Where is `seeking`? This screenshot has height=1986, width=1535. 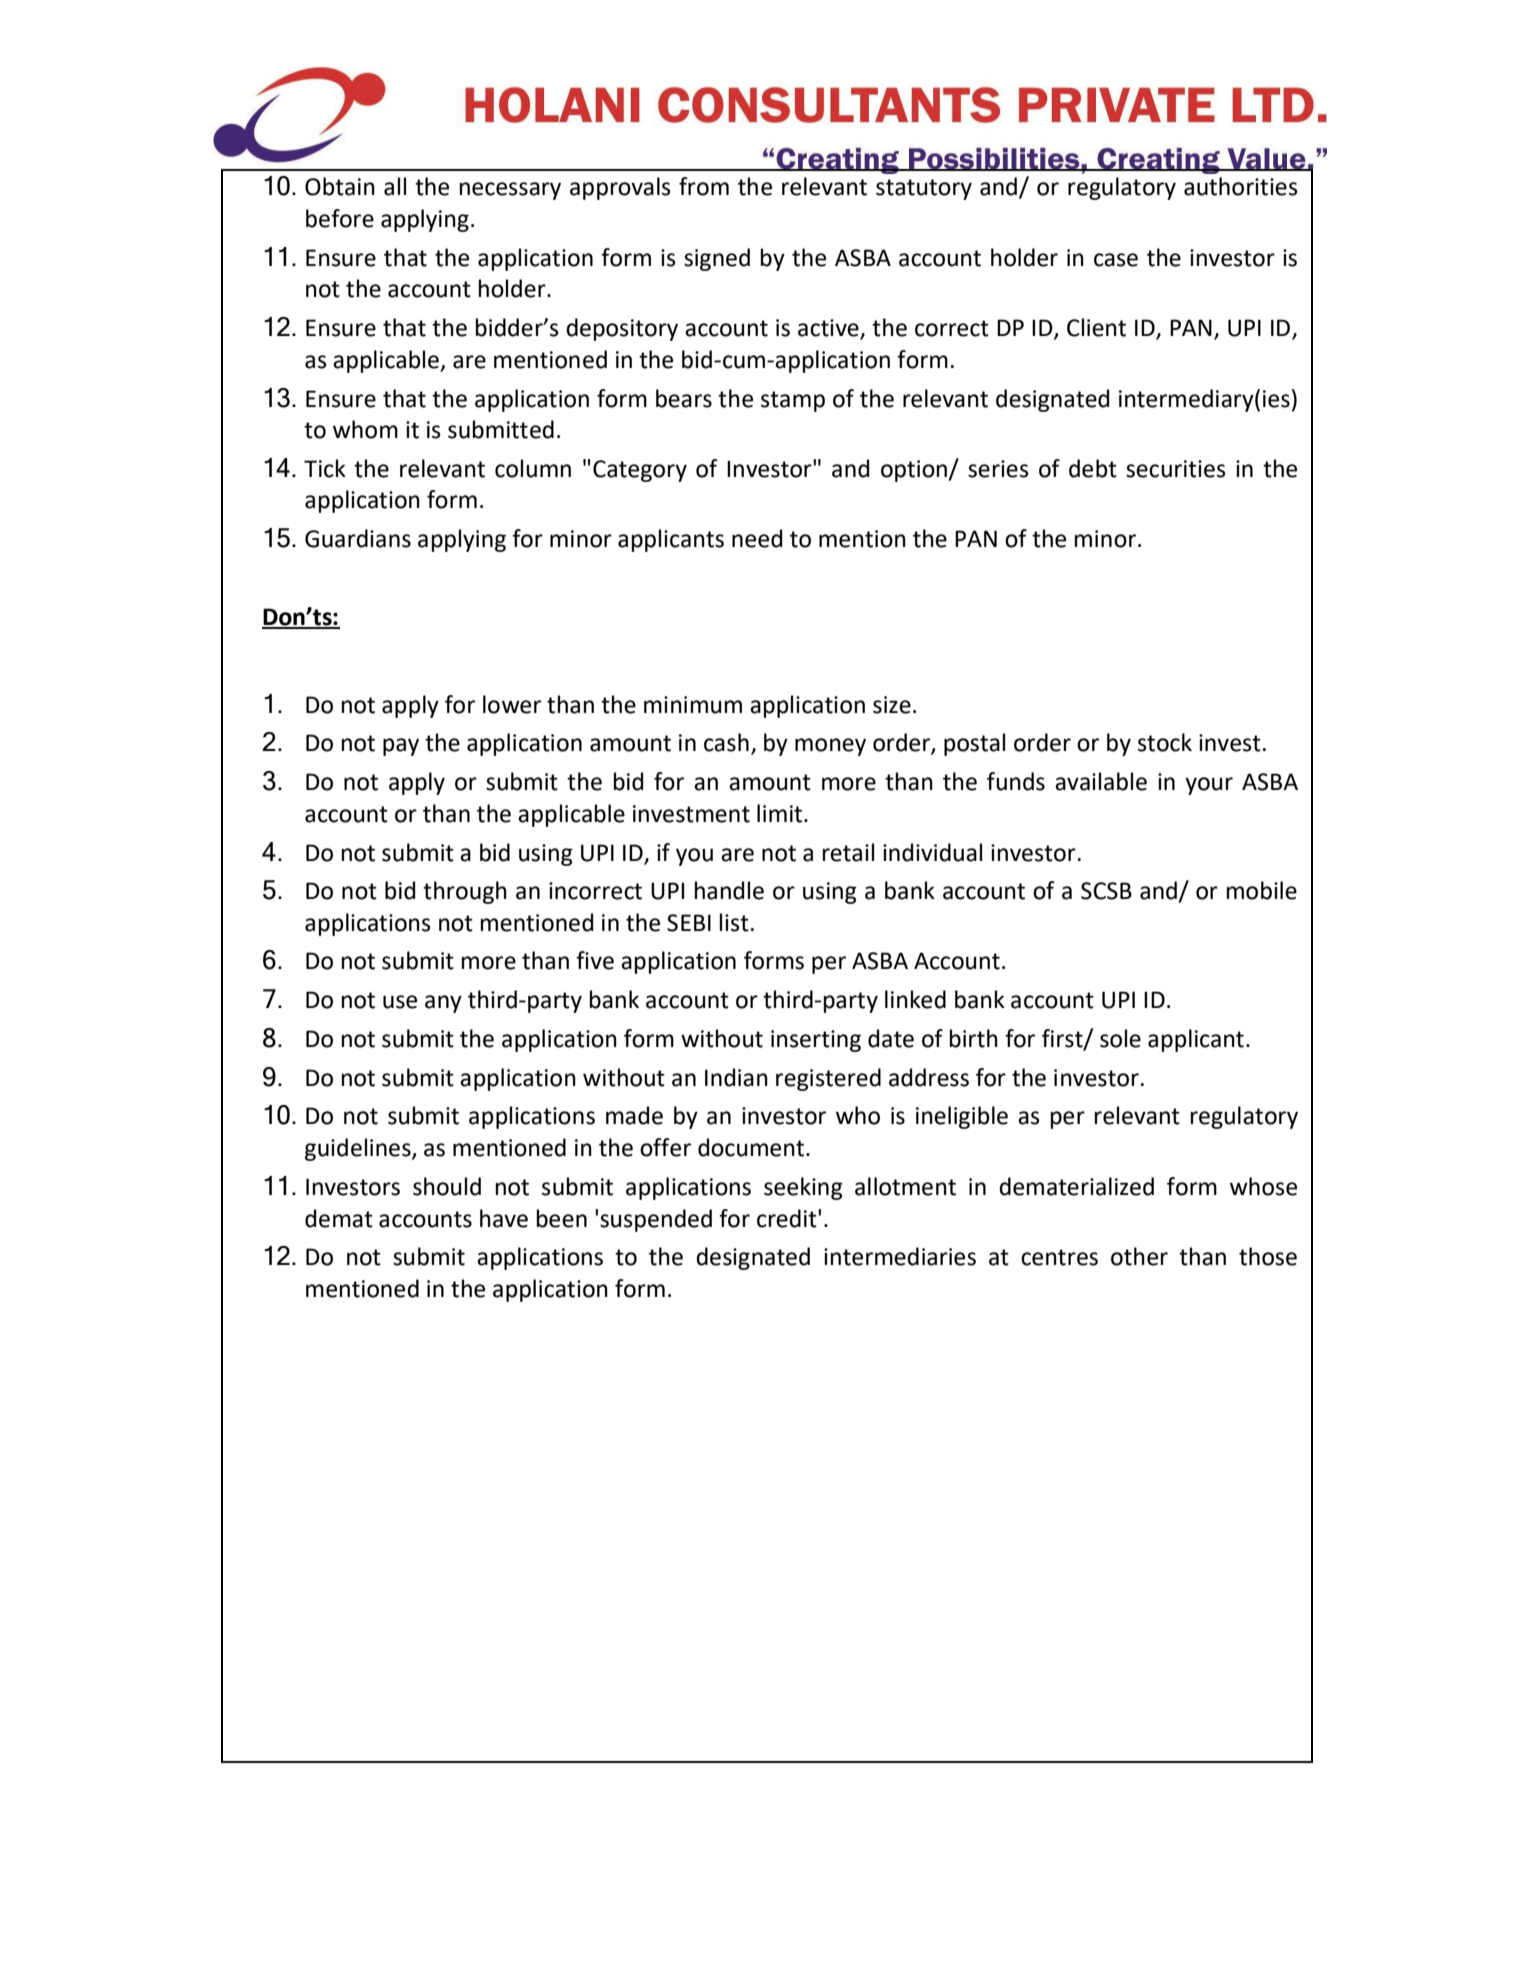
seeking is located at coordinates (803, 1188).
